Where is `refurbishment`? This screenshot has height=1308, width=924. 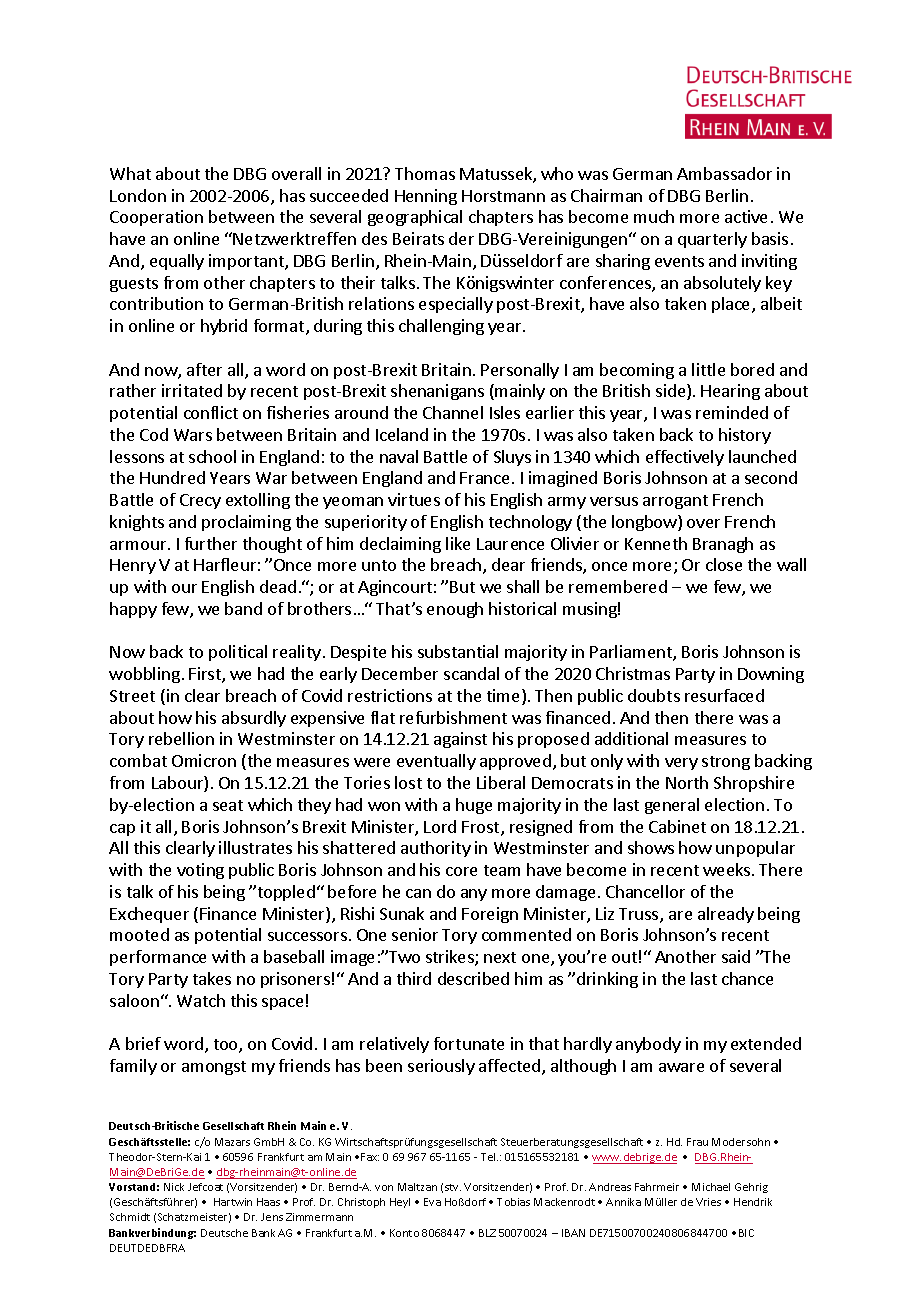
refurbishment is located at coordinates (453, 717).
